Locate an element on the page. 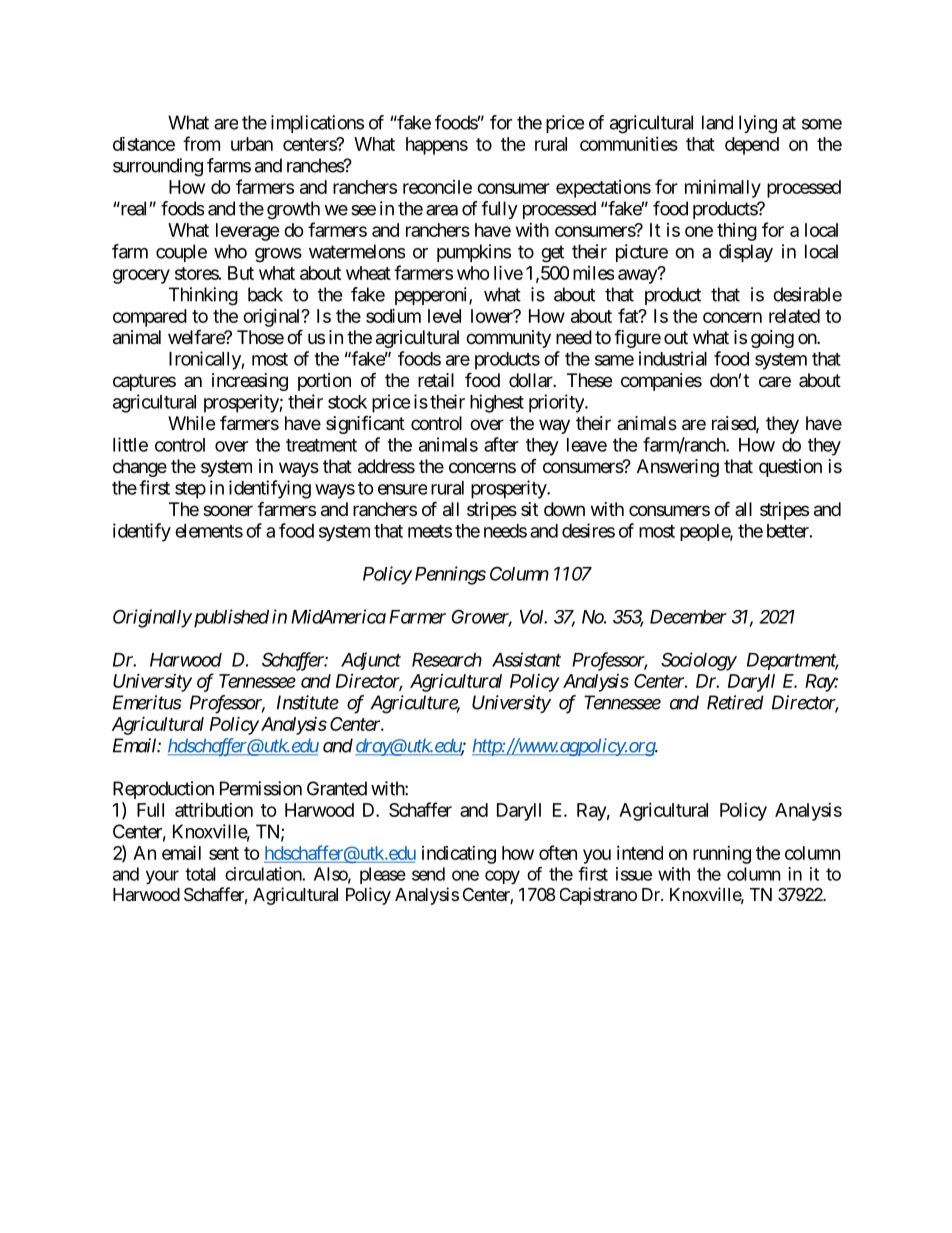 This document has width=952, height=1233. running is located at coordinates (722, 855).
